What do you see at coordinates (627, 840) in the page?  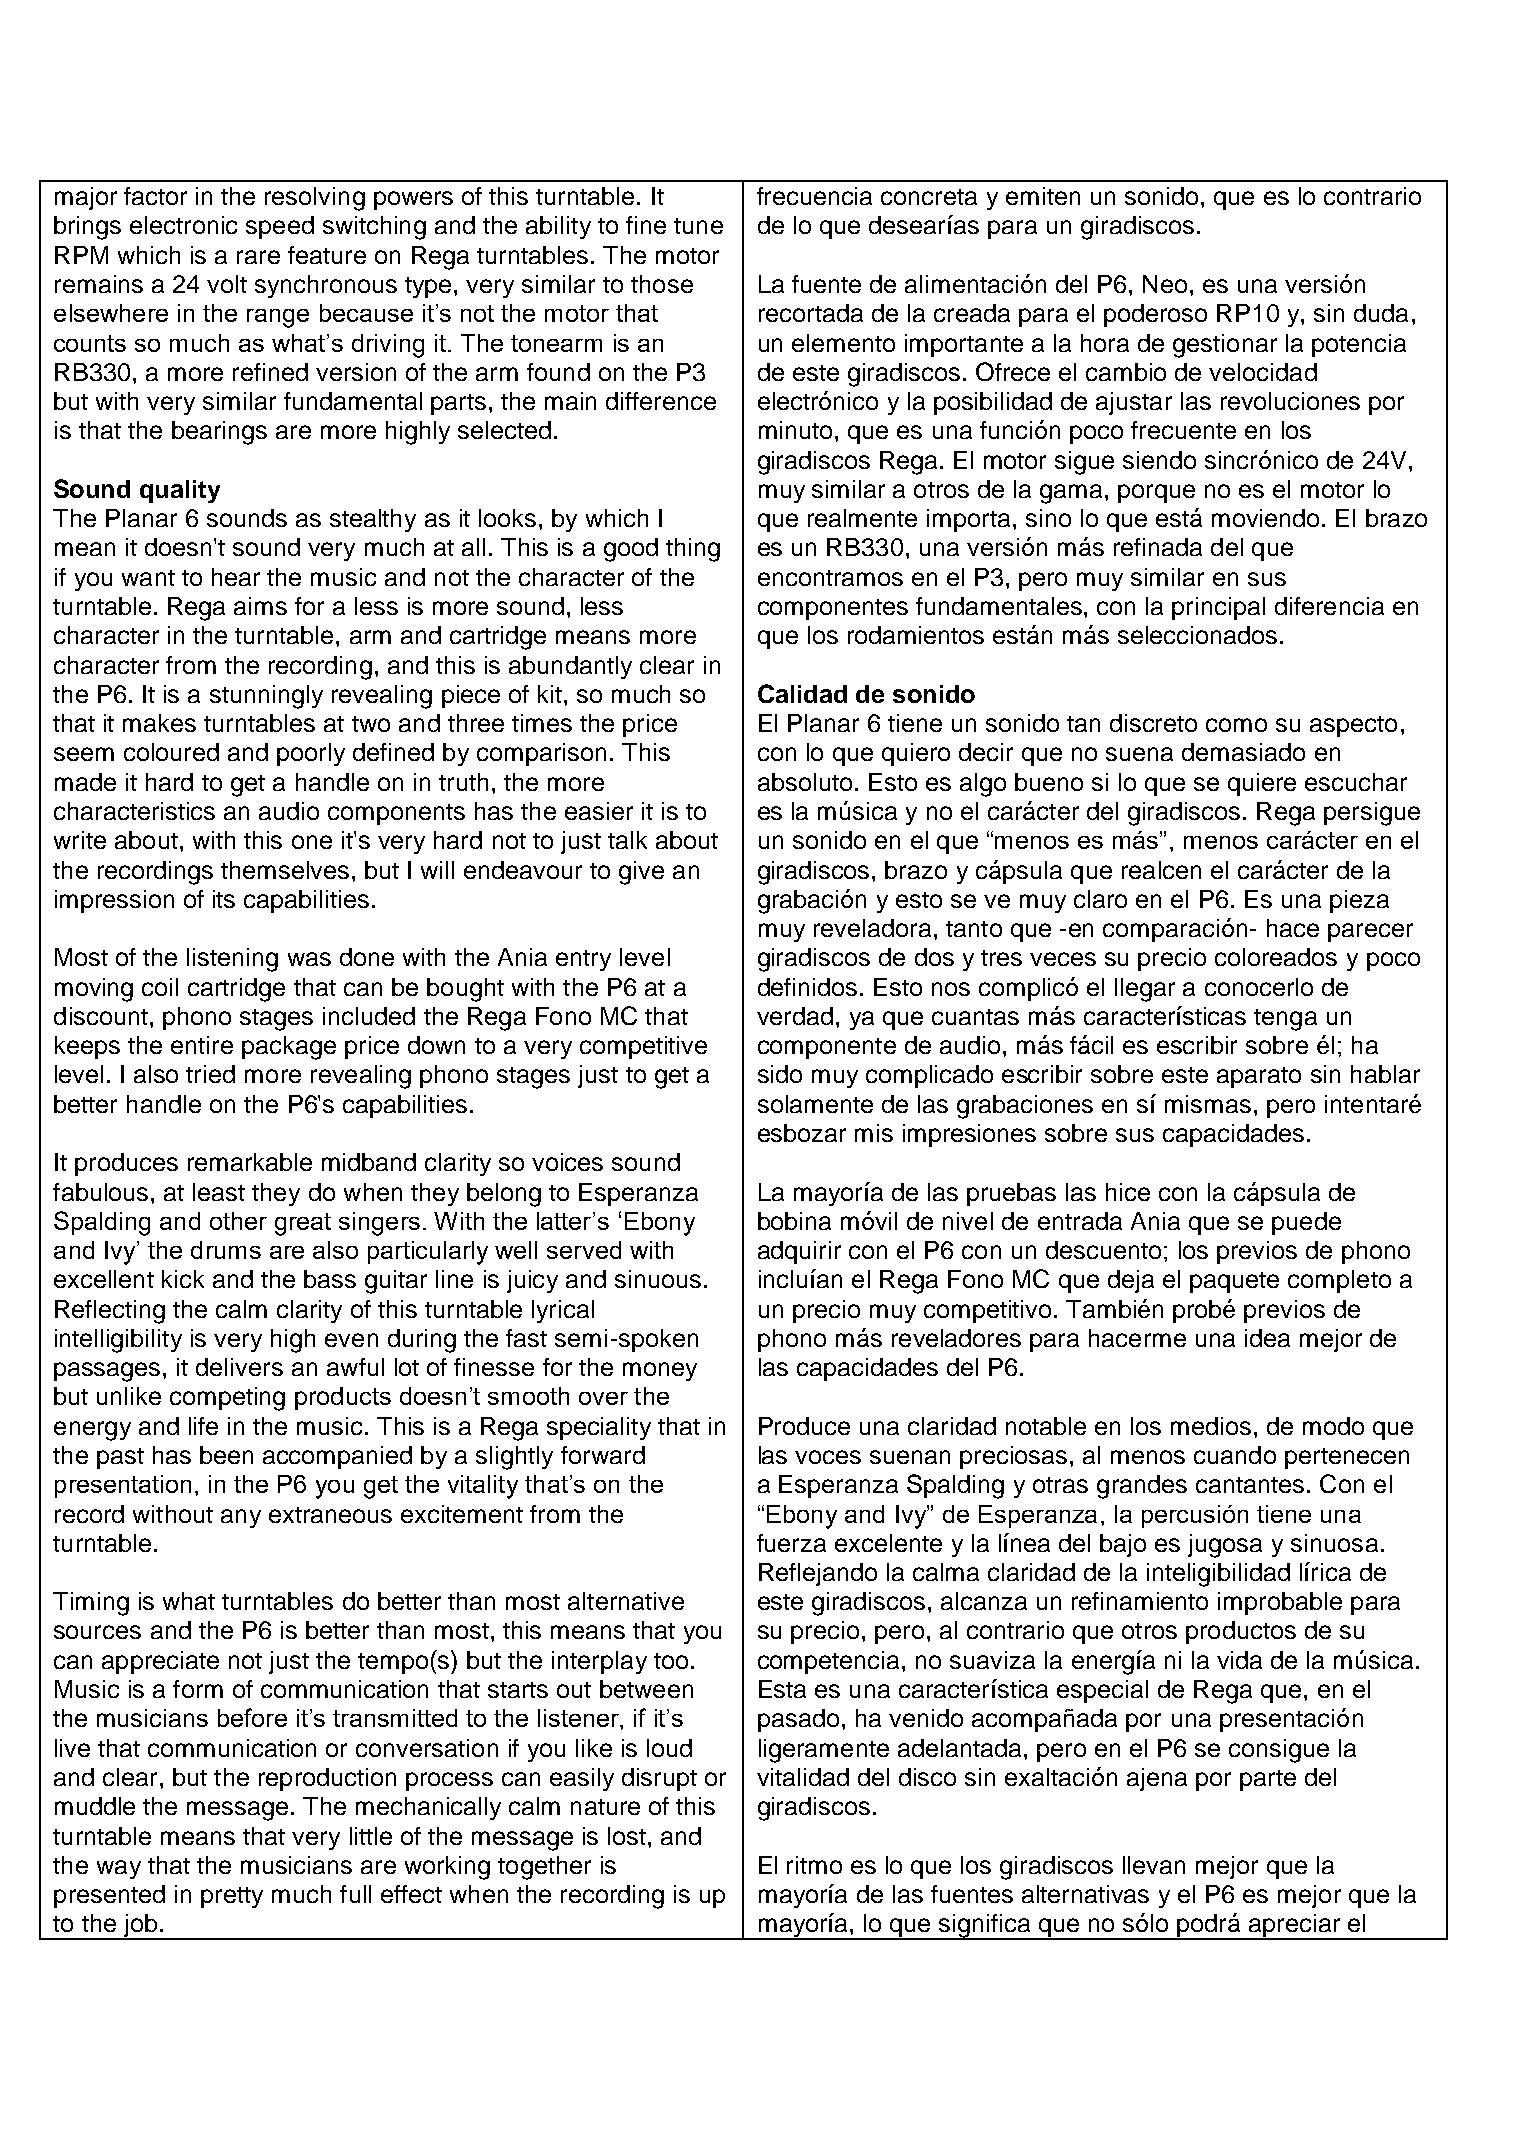 I see `talk` at bounding box center [627, 840].
